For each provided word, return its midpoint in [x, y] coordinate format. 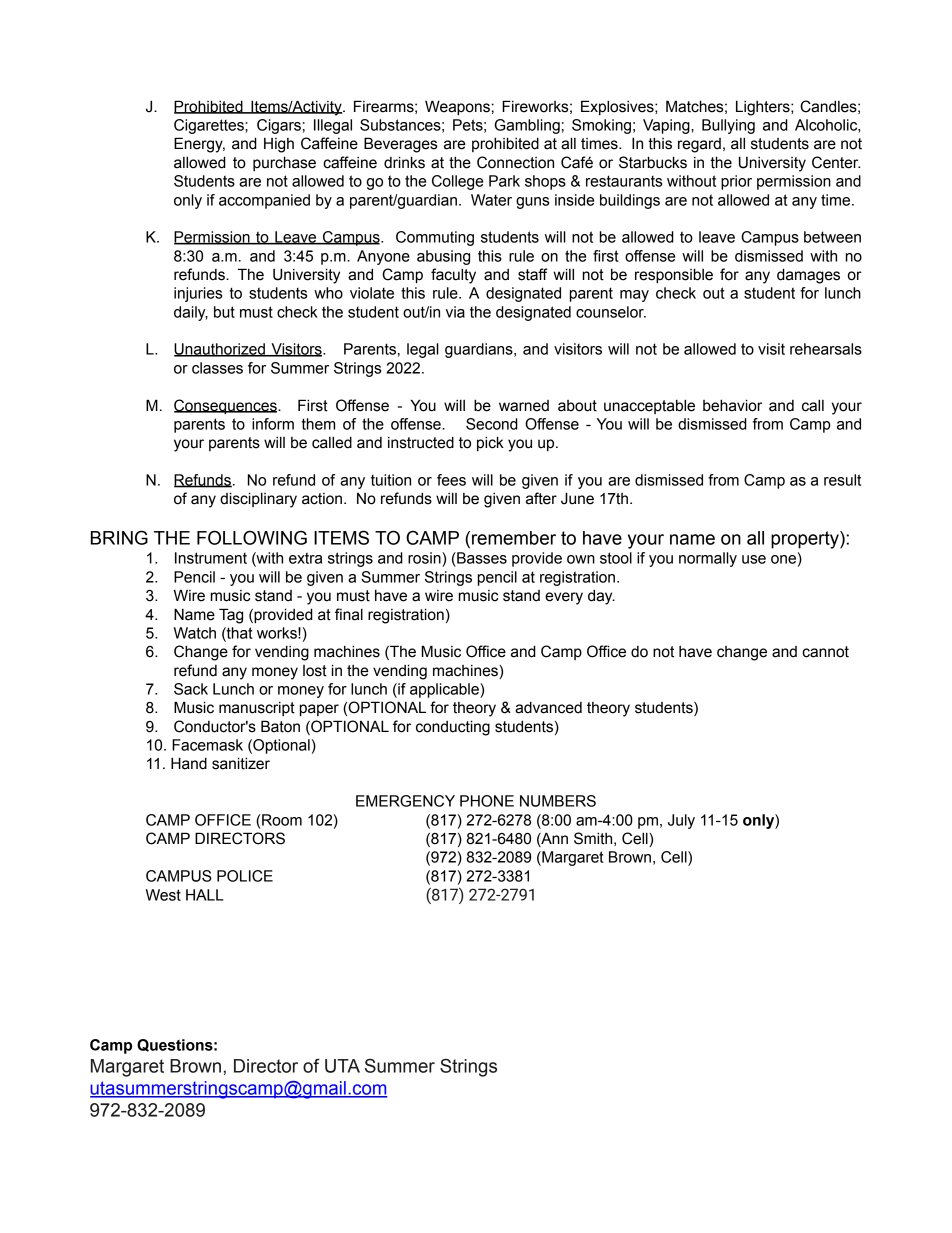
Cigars [279, 126]
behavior [732, 405]
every [564, 598]
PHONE [487, 801]
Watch [195, 633]
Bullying [728, 126]
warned [524, 406]
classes [217, 368]
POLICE [245, 876]
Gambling [527, 126]
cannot [825, 652]
